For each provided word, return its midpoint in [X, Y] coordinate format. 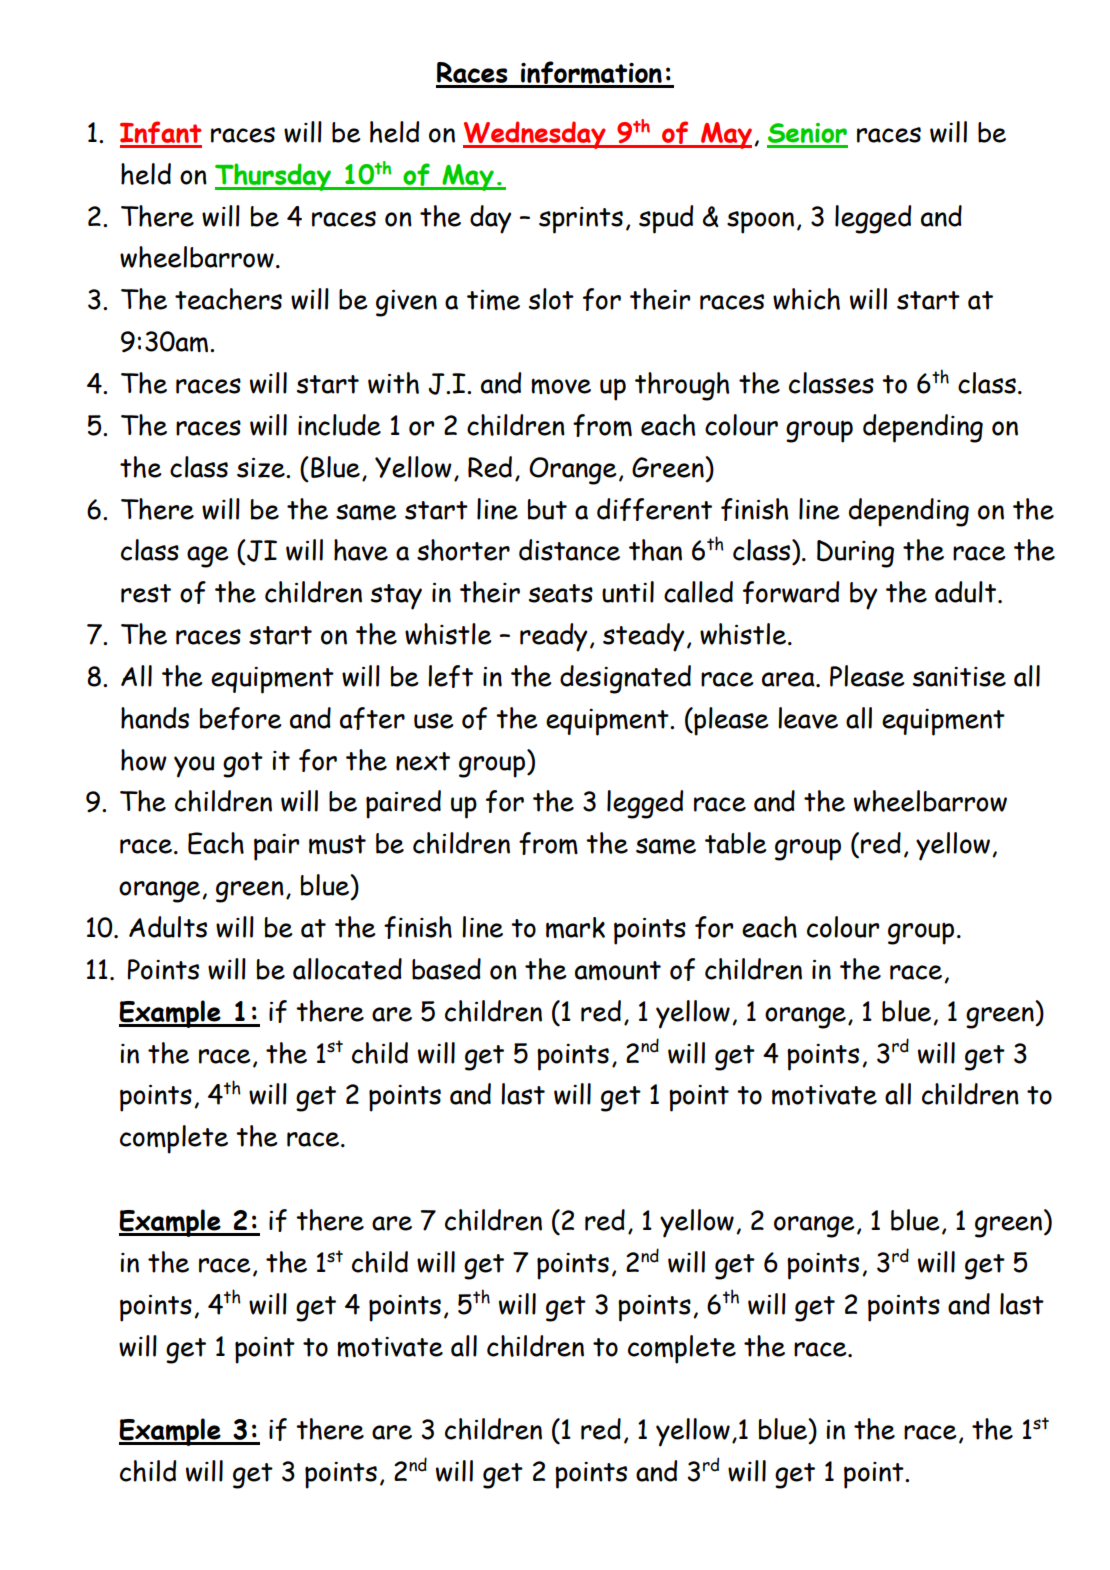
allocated [347, 969]
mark [575, 927]
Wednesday [535, 135]
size [262, 468]
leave [808, 718]
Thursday [274, 177]
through [682, 386]
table [736, 843]
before [241, 718]
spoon [760, 222]
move [561, 386]
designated [625, 679]
